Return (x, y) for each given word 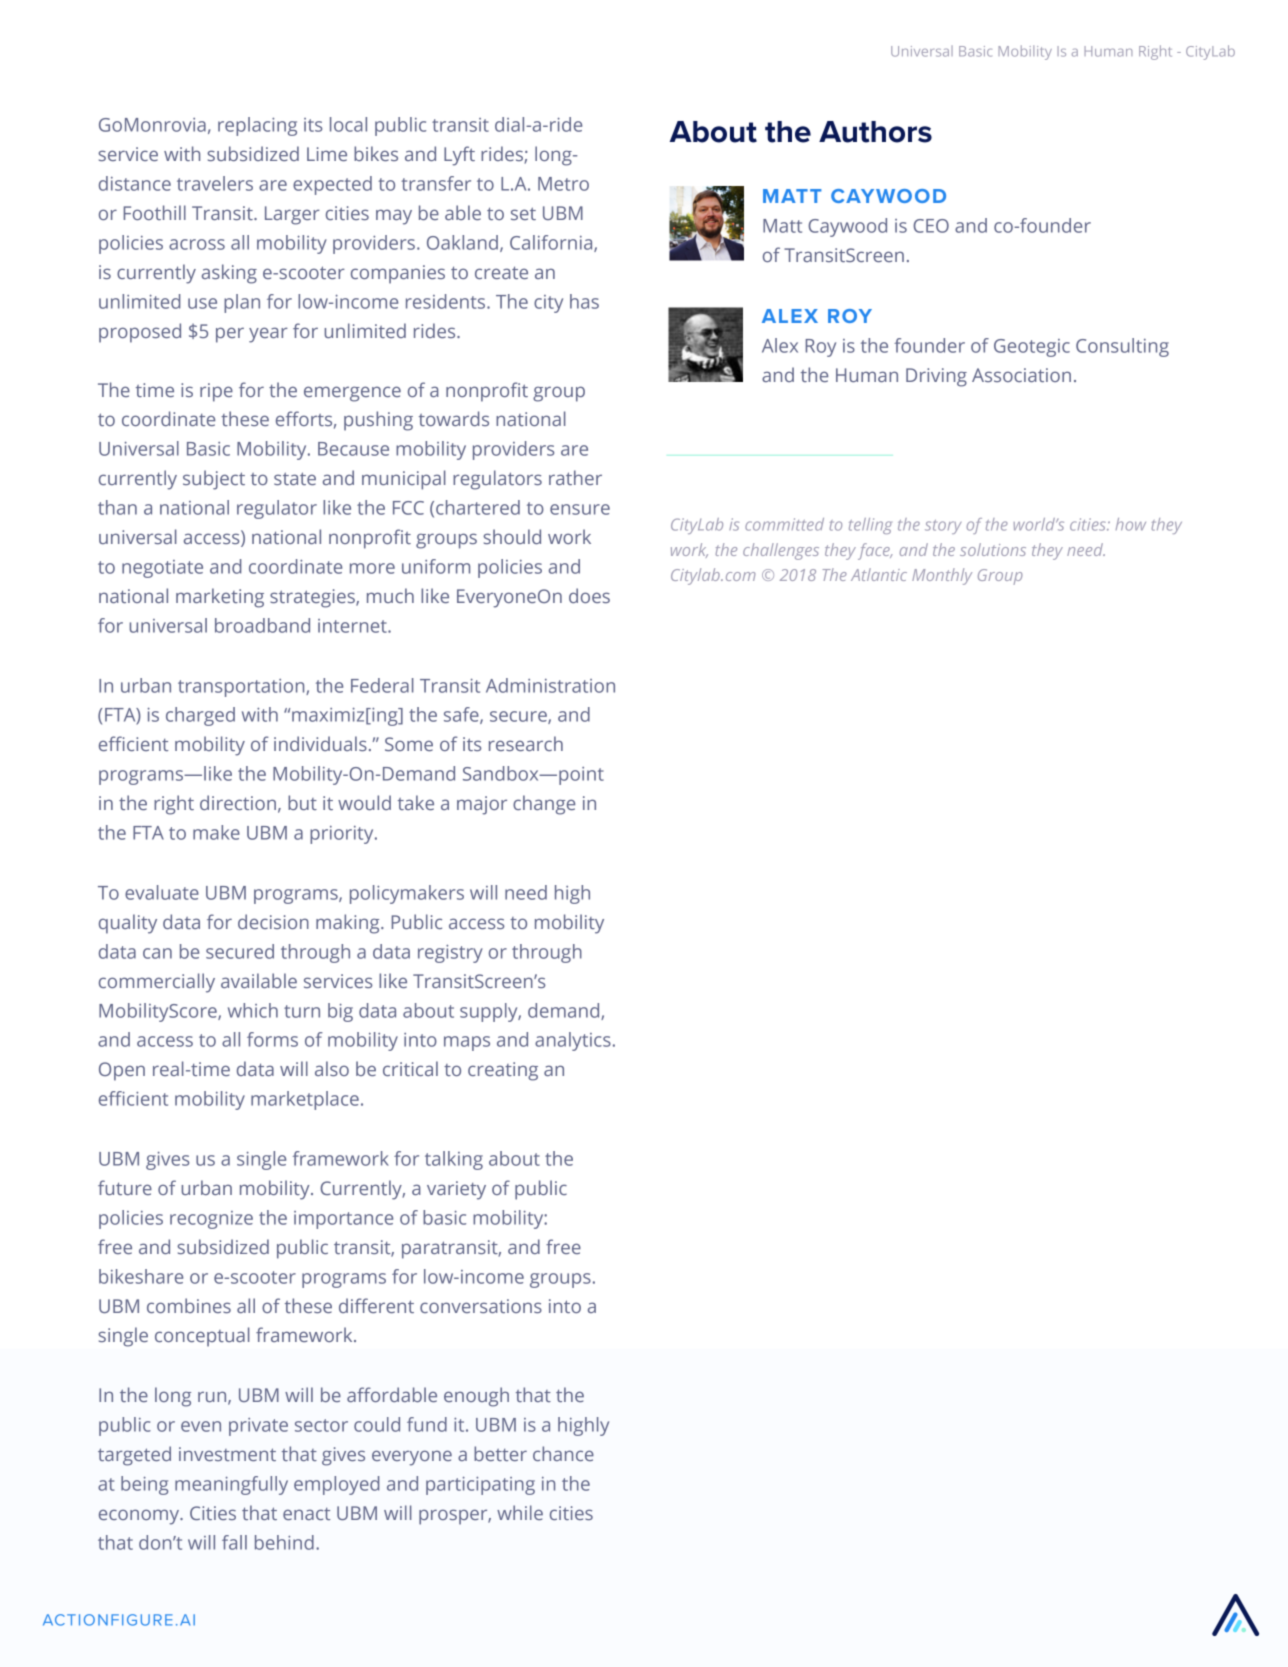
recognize (211, 1220)
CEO (931, 226)
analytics (573, 1041)
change (544, 805)
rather (575, 477)
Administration (550, 685)
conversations (481, 1306)
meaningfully (231, 1485)
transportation (242, 688)
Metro (563, 184)
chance (563, 1453)
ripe (216, 392)
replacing (257, 126)
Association (1021, 375)
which (253, 1010)
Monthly (942, 576)
